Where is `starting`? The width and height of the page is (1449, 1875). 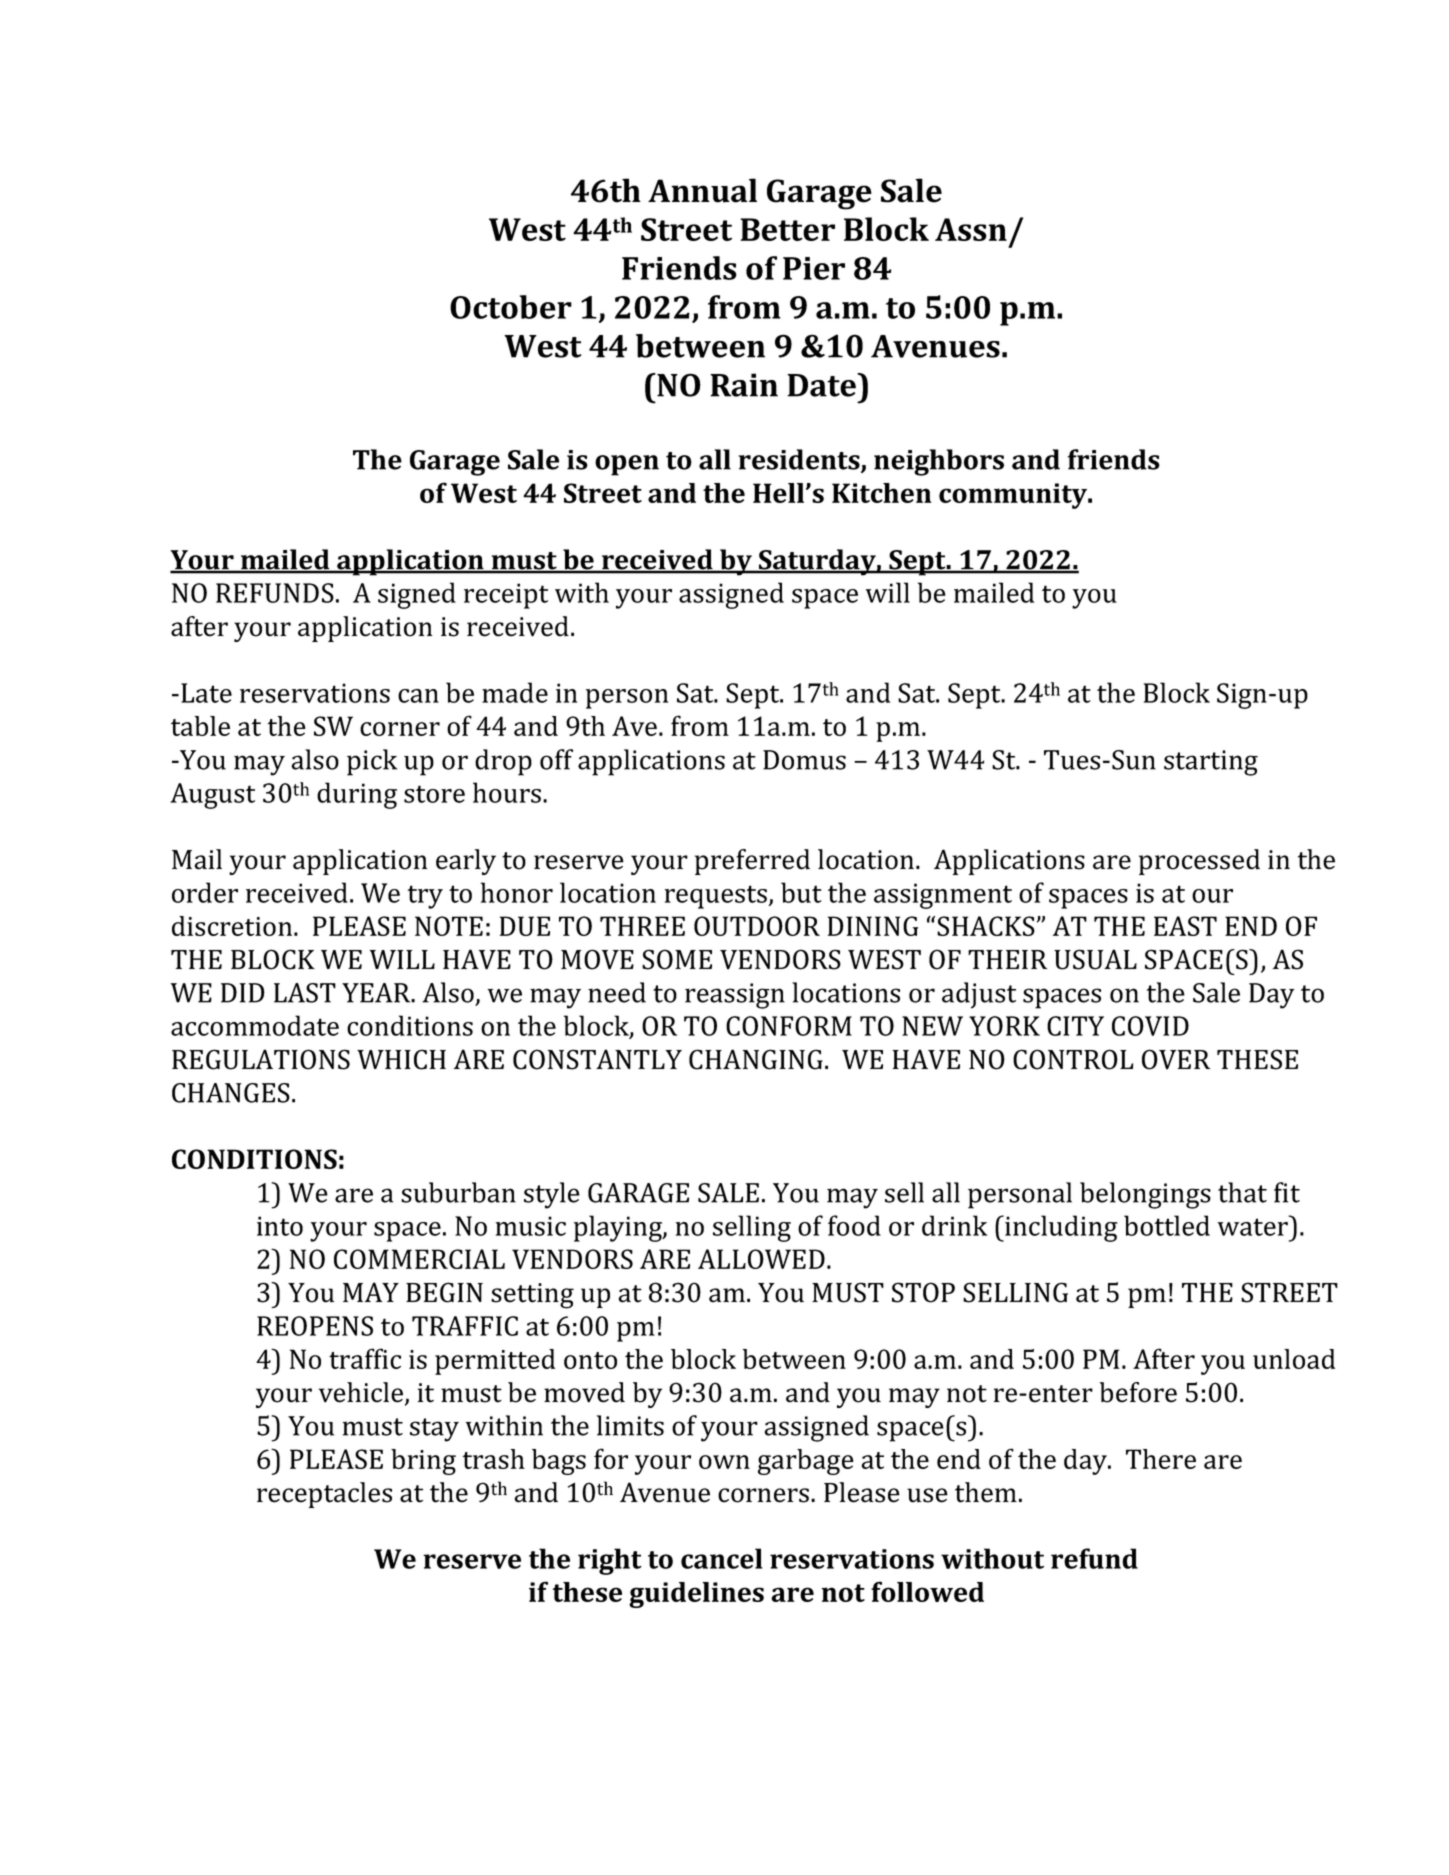
starting is located at coordinates (1211, 763).
